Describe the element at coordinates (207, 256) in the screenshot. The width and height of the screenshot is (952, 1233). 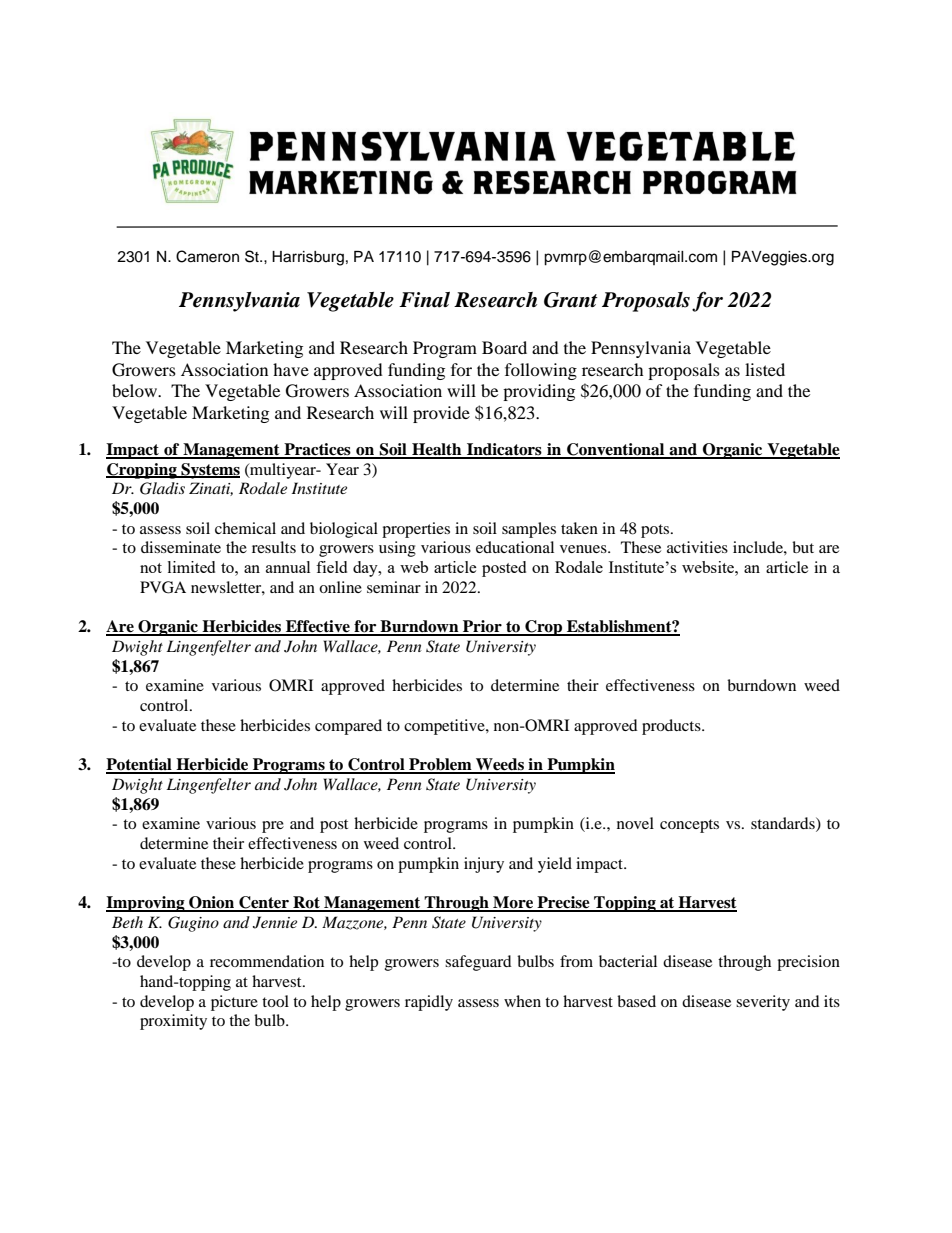
I see `Cameron` at that location.
